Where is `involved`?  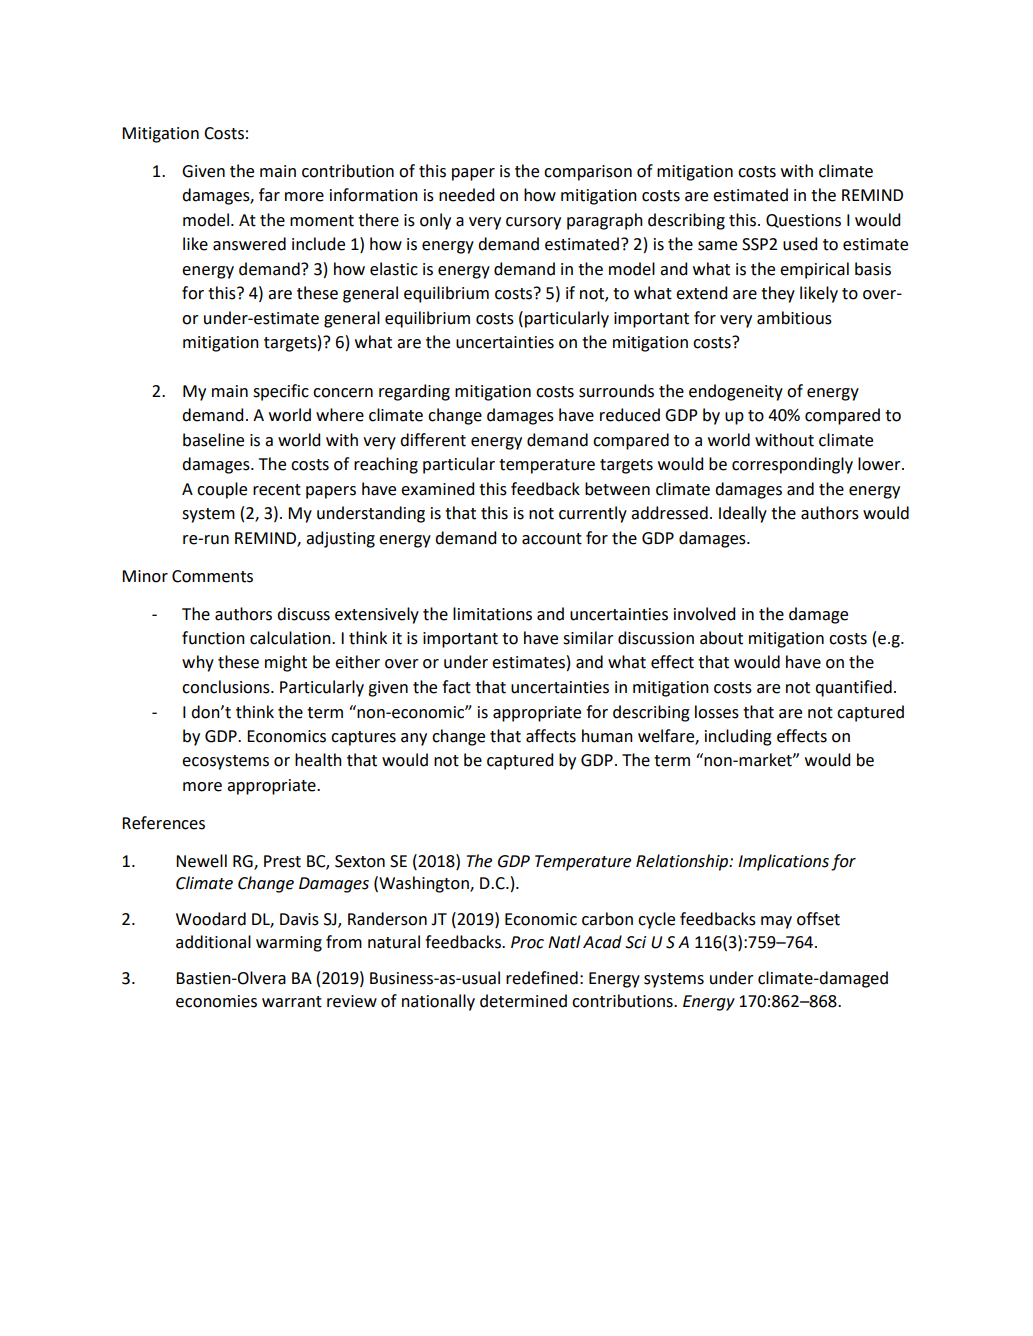
involved is located at coordinates (704, 614).
